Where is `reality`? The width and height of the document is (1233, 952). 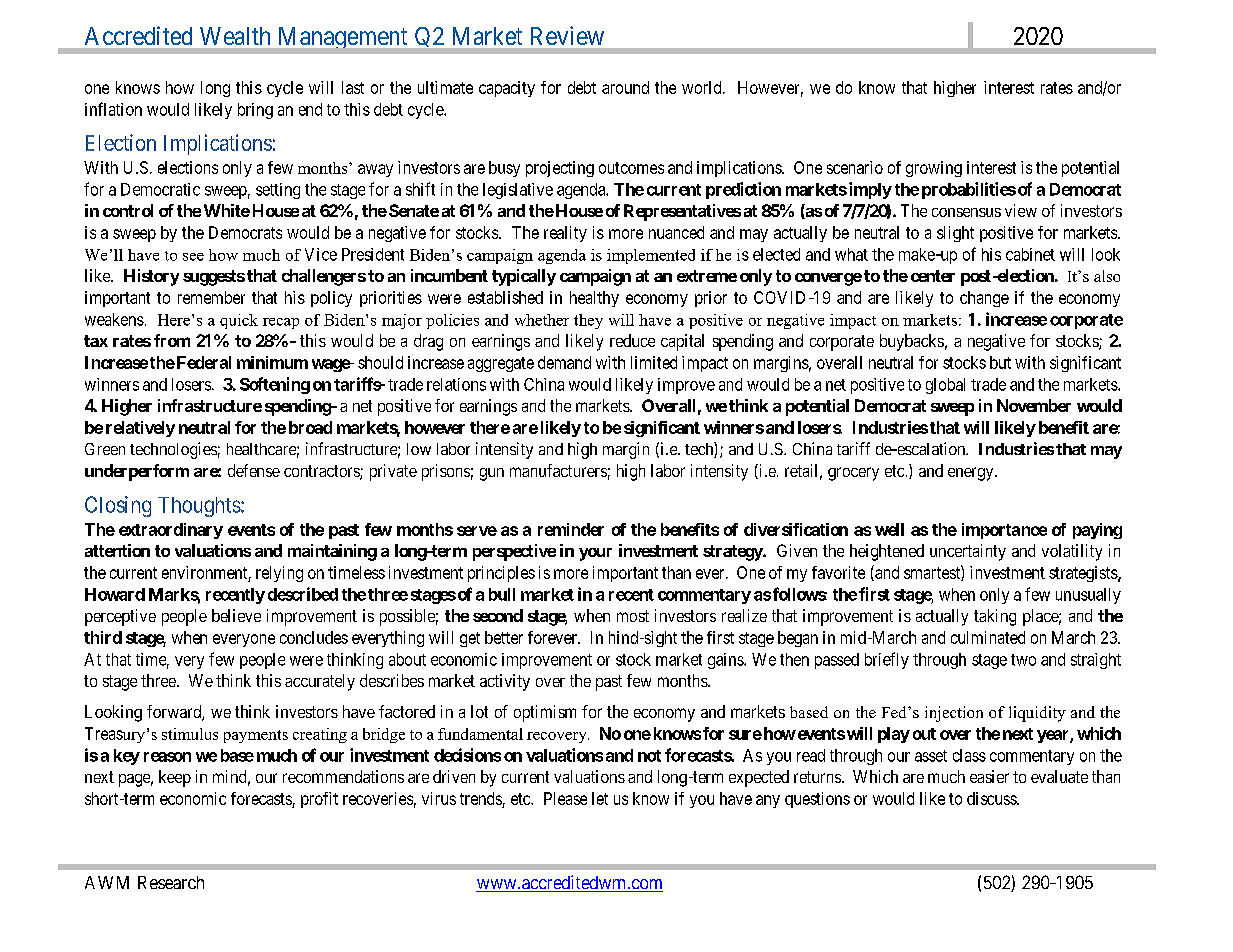 reality is located at coordinates (565, 234).
